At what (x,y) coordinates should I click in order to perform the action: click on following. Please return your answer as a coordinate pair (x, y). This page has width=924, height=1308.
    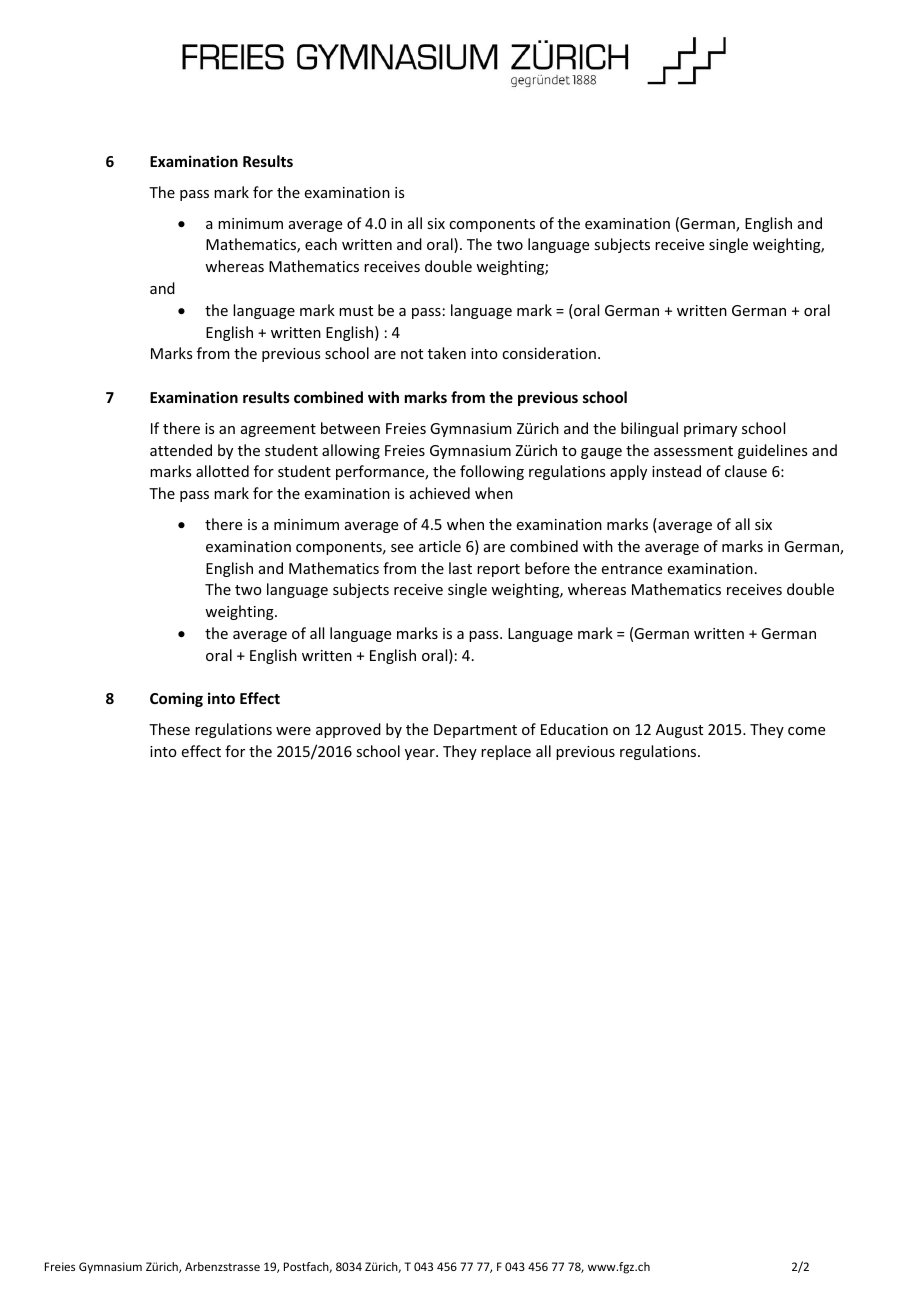
    Looking at the image, I should click on (492, 472).
